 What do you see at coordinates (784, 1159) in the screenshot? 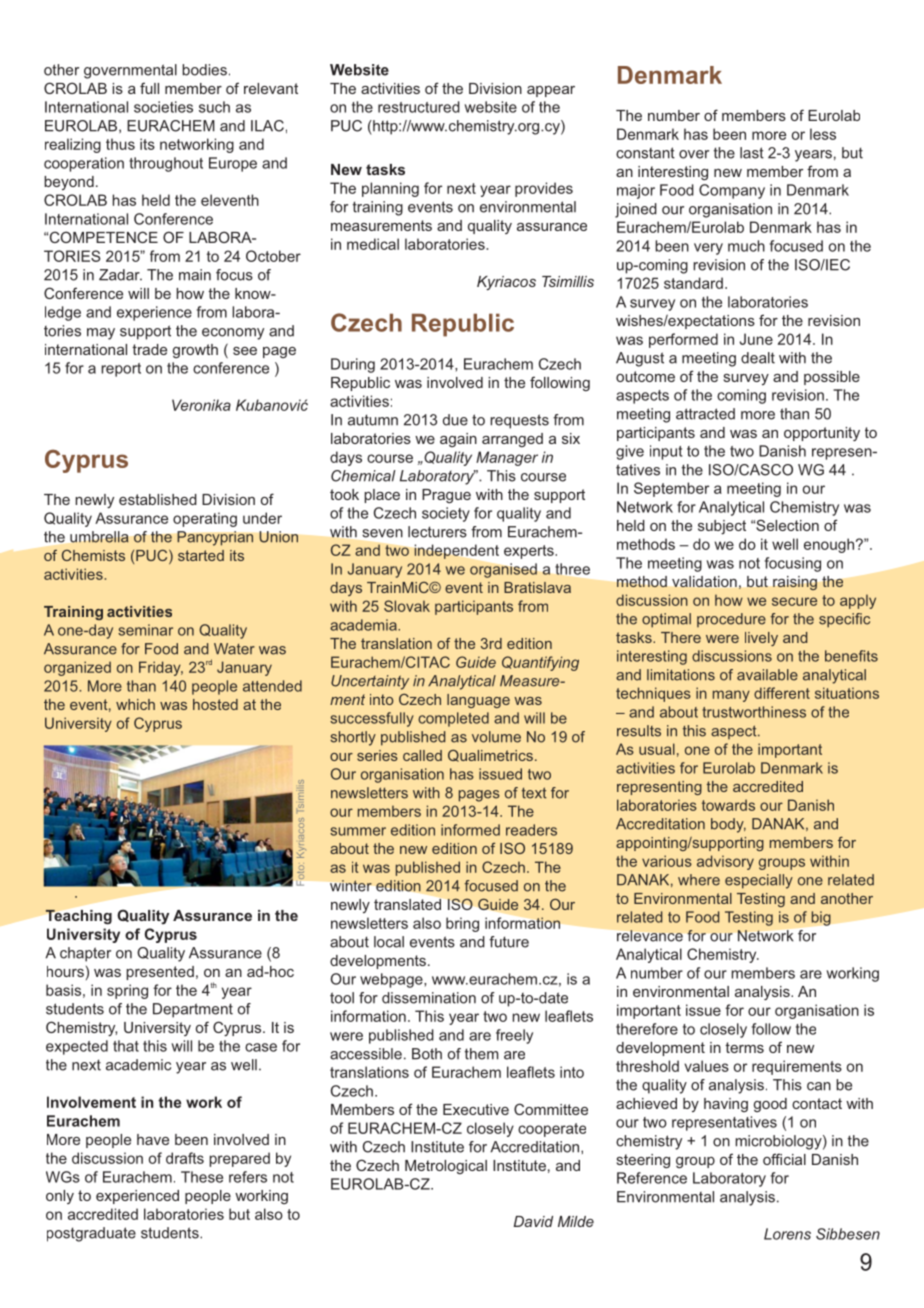
I see `official` at bounding box center [784, 1159].
